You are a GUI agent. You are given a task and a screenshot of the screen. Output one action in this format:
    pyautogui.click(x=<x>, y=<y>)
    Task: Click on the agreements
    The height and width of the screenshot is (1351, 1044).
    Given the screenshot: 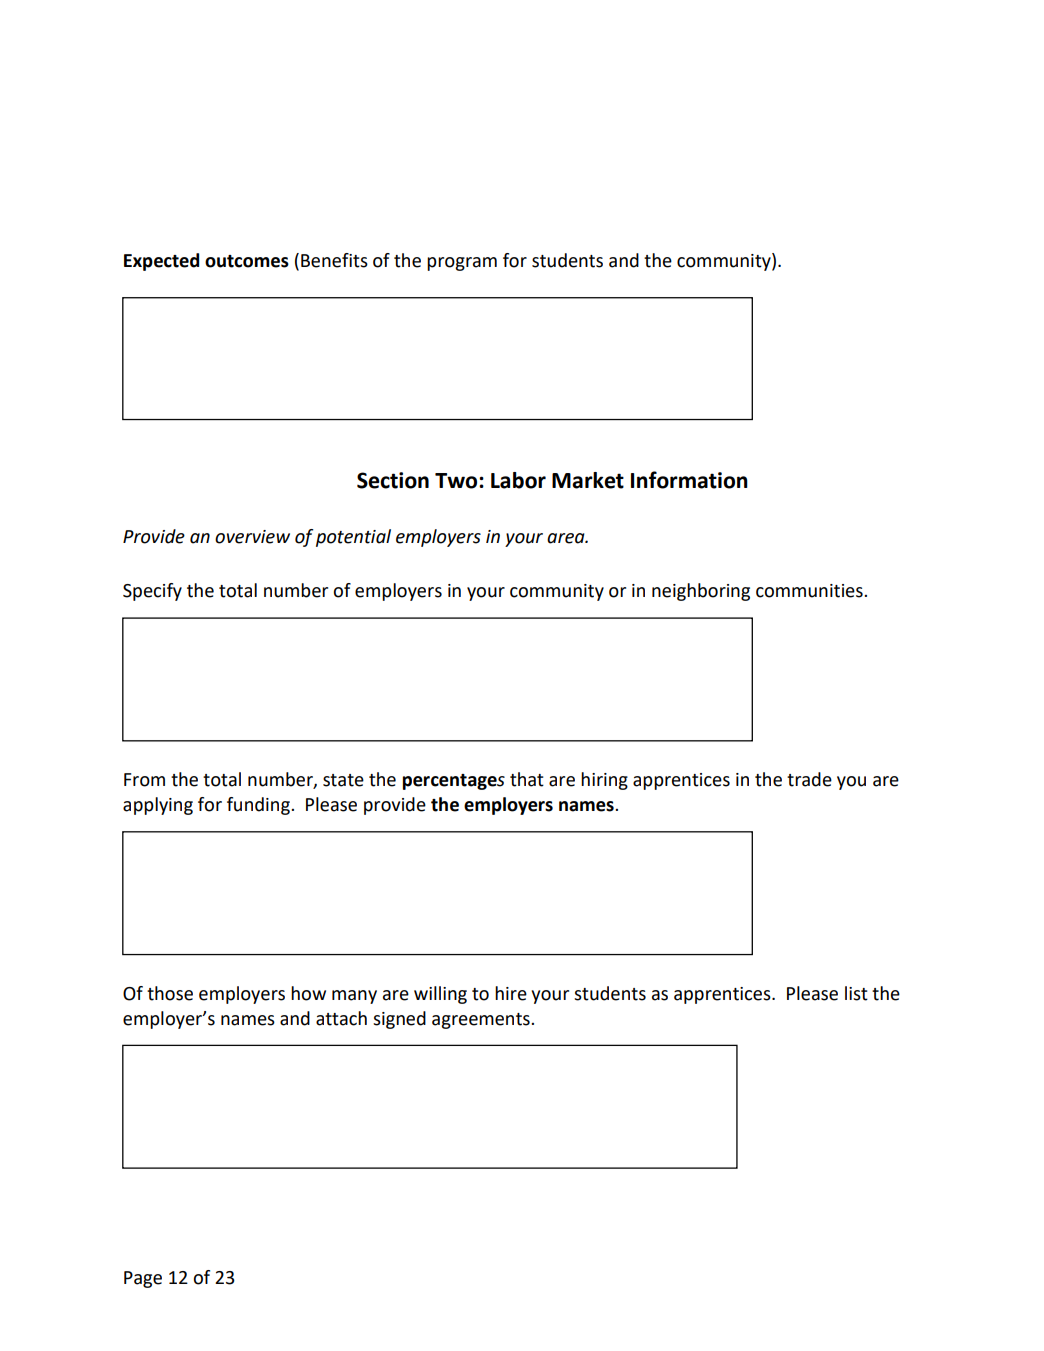 What is the action you would take?
    pyautogui.click(x=482, y=1021)
